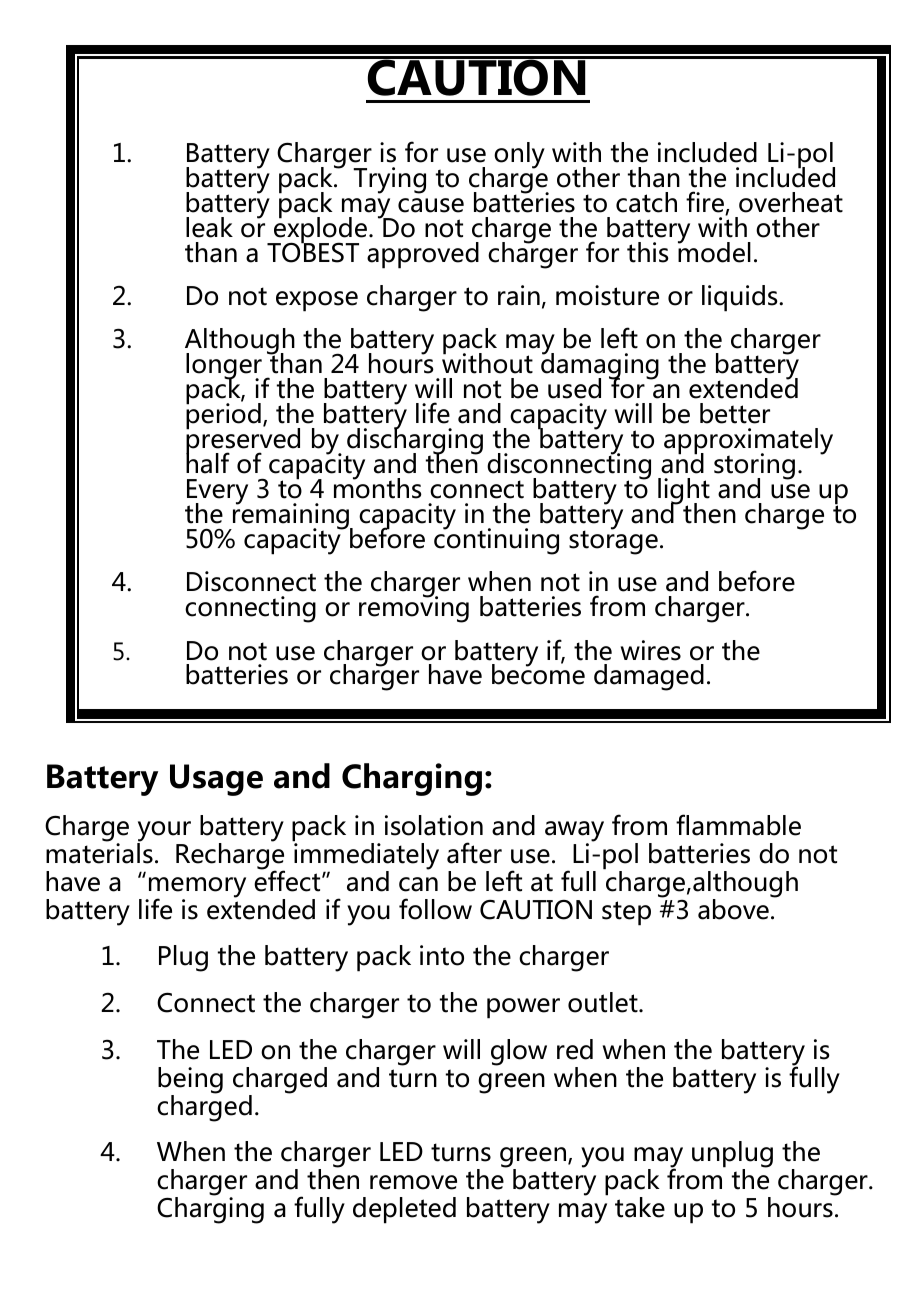 The image size is (924, 1303). Describe the element at coordinates (164, 832) in the screenshot. I see `your` at that location.
